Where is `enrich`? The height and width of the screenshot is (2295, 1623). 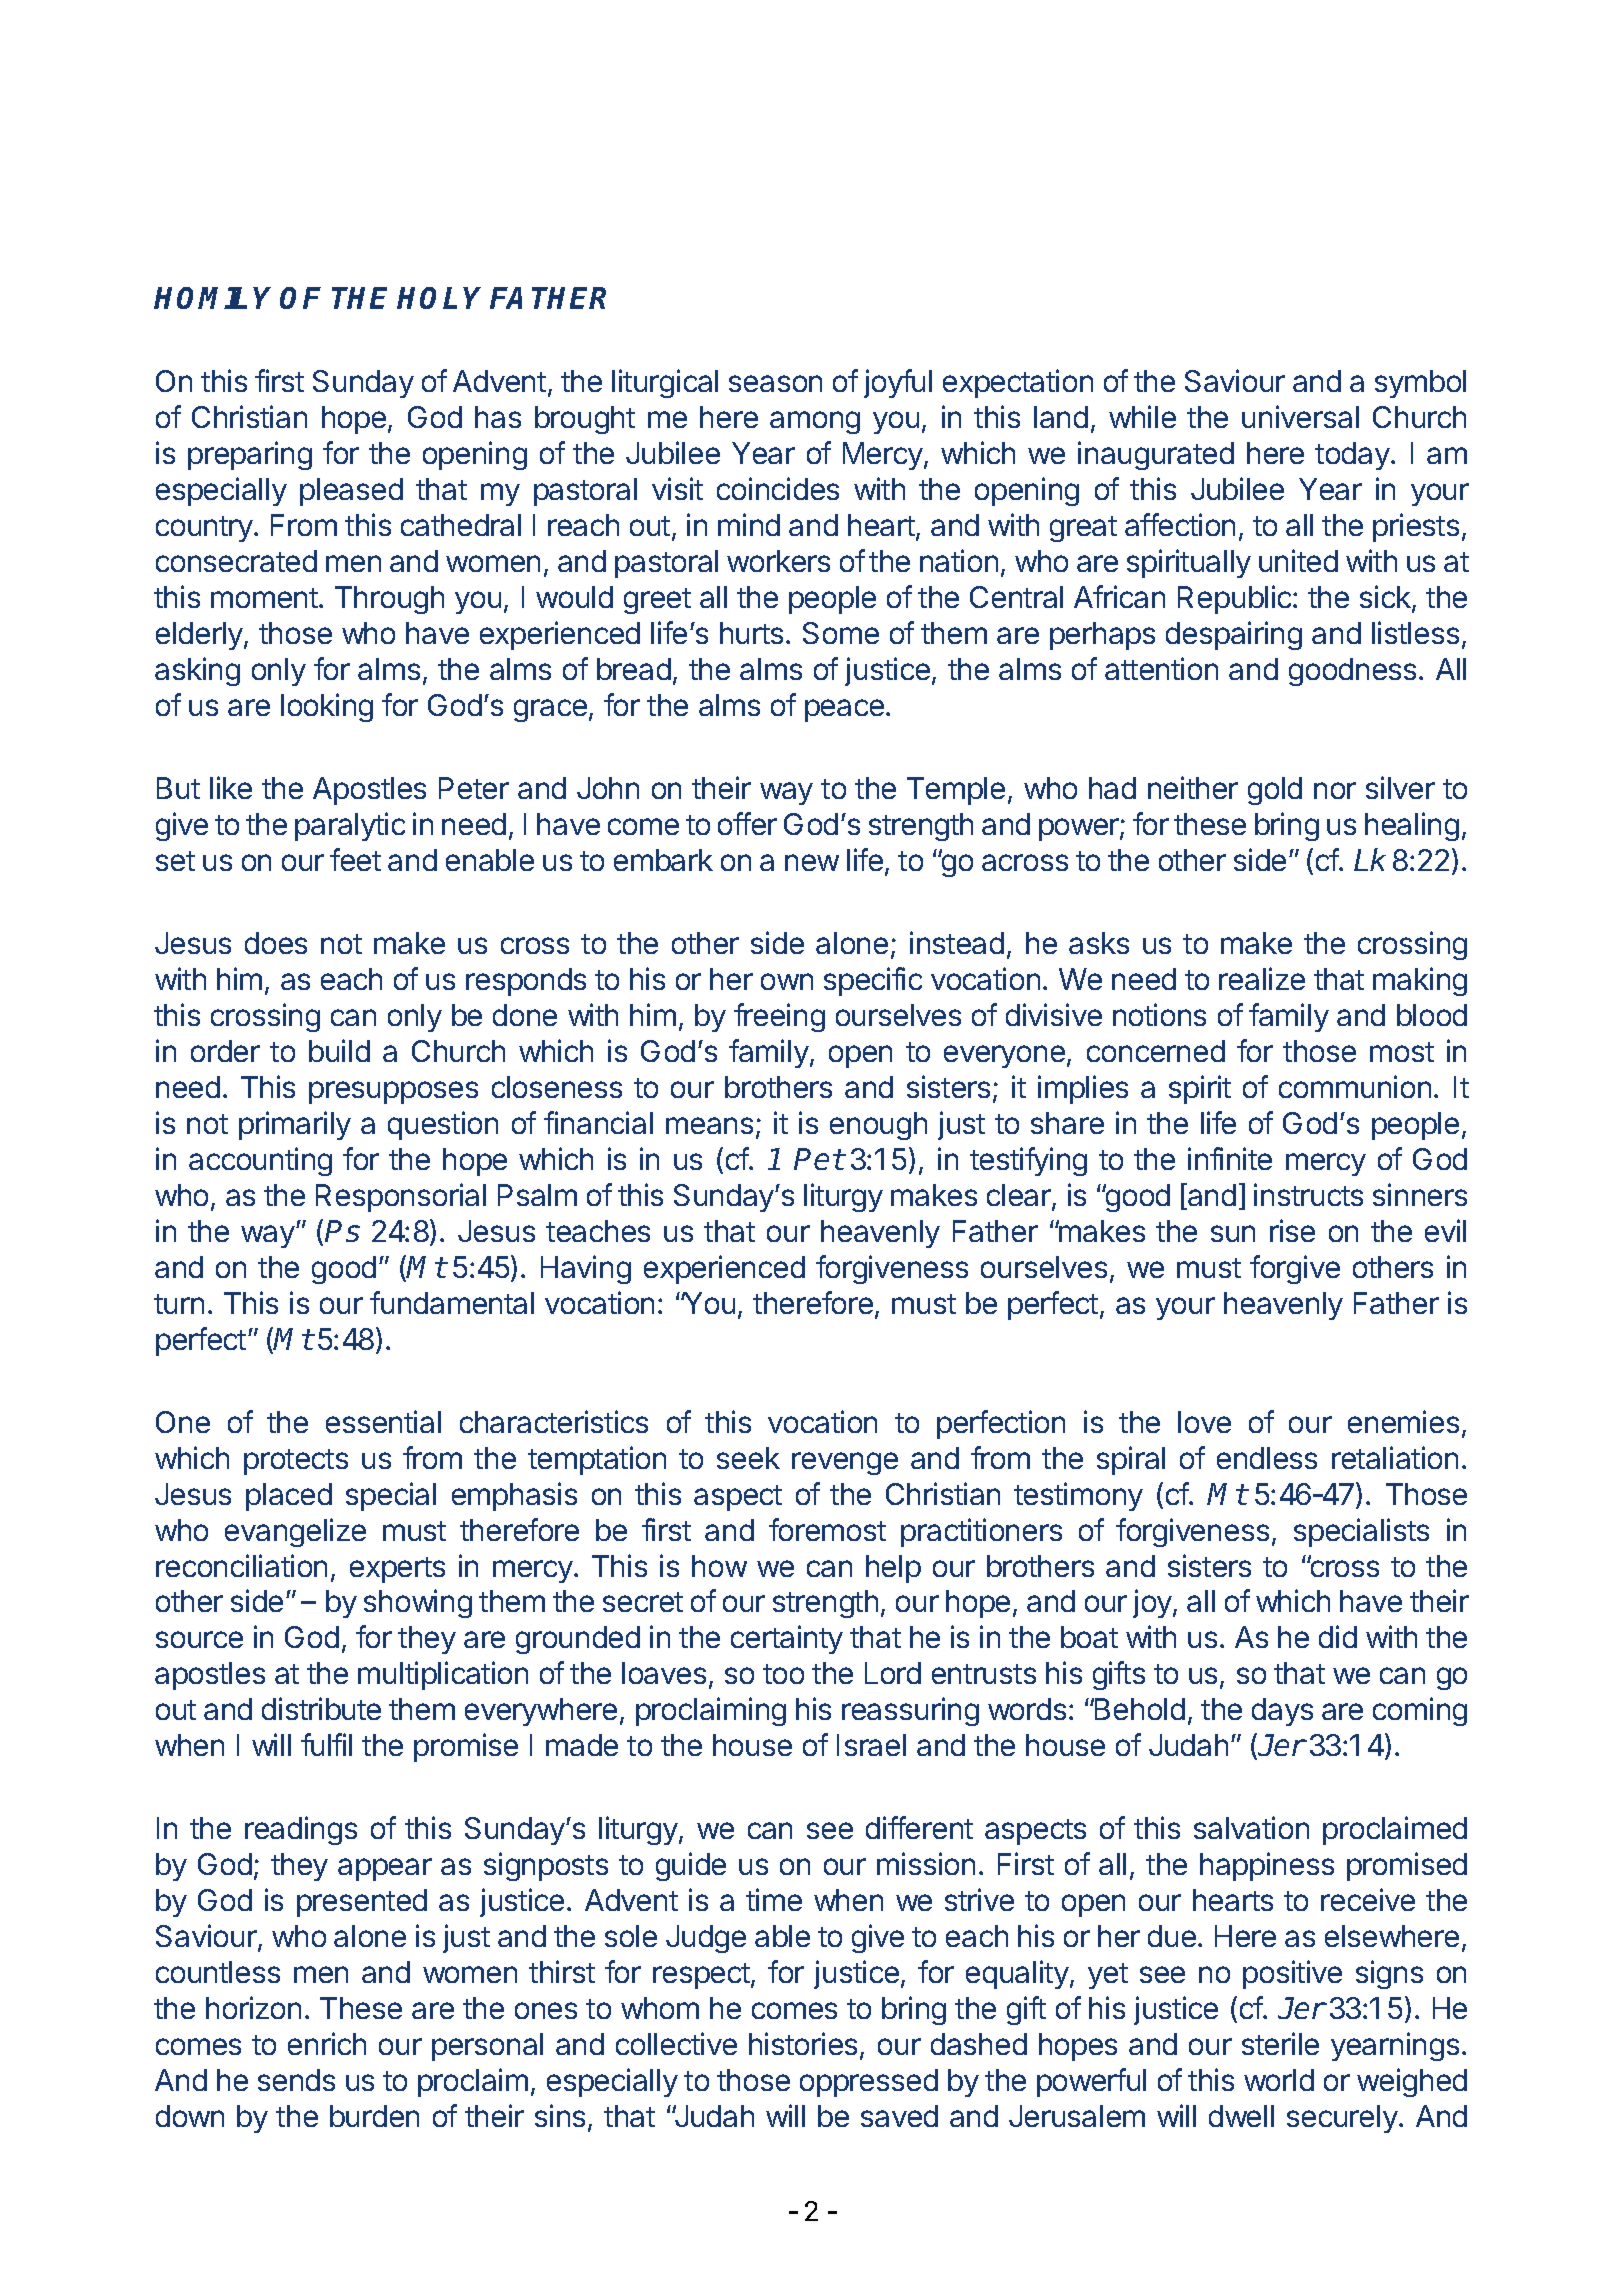 enrich is located at coordinates (327, 2043).
